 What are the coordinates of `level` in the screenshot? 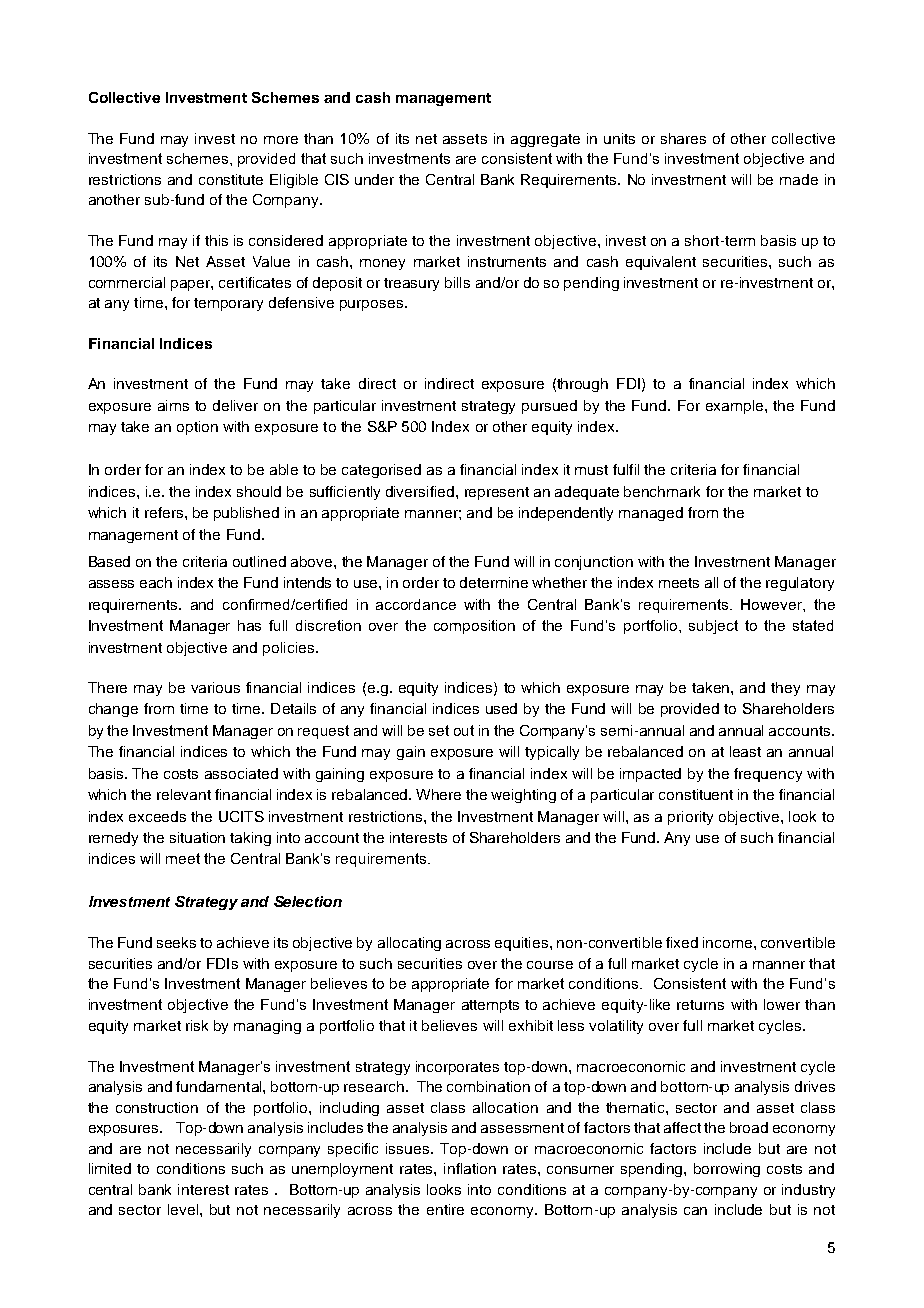 It's located at (184, 1209).
